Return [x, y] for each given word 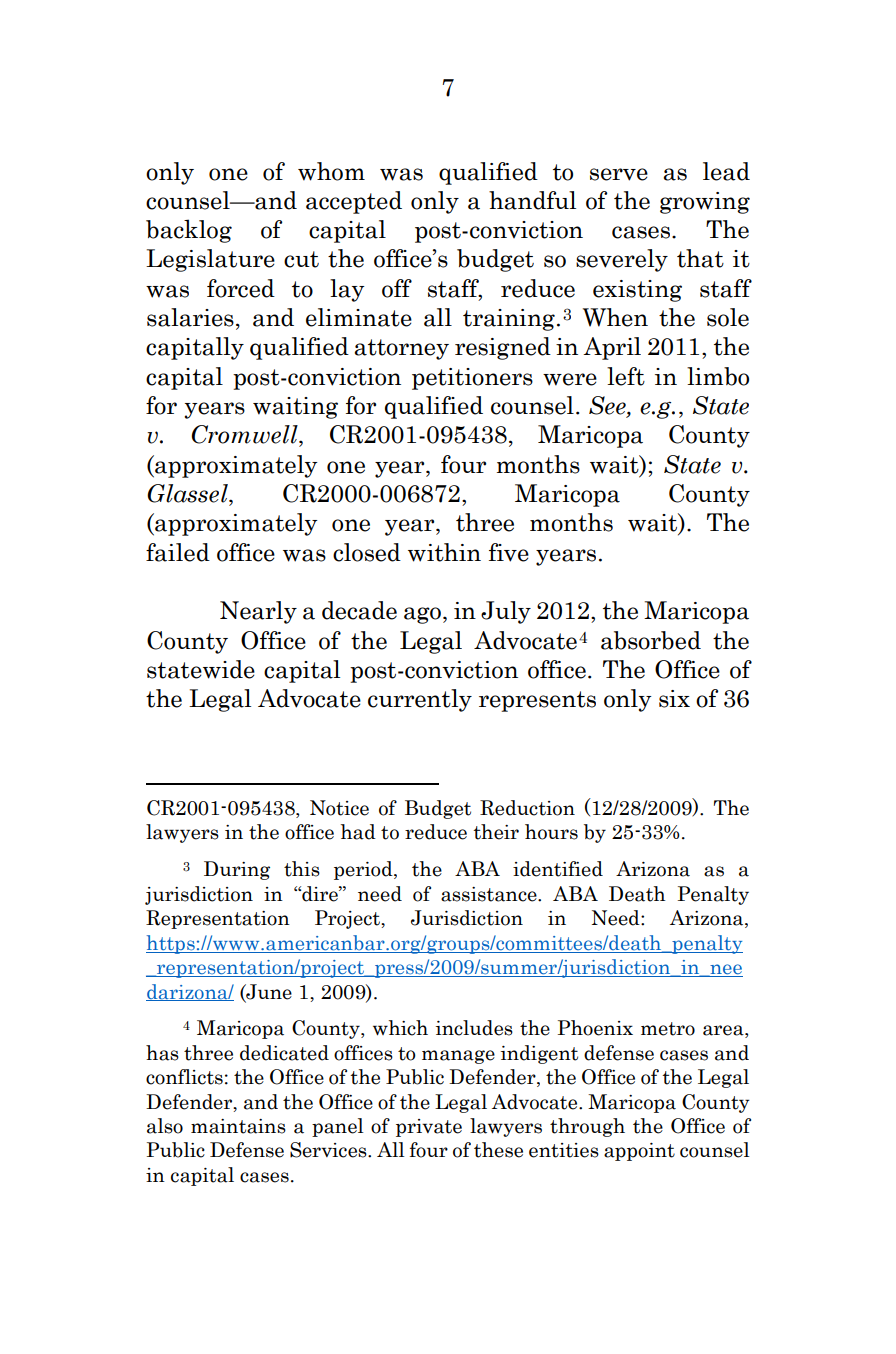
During [237, 870]
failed [178, 552]
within [444, 552]
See [608, 406]
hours [551, 832]
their [496, 832]
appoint [639, 1152]
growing [705, 203]
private [429, 1128]
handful [532, 200]
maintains [238, 1126]
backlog [189, 231]
